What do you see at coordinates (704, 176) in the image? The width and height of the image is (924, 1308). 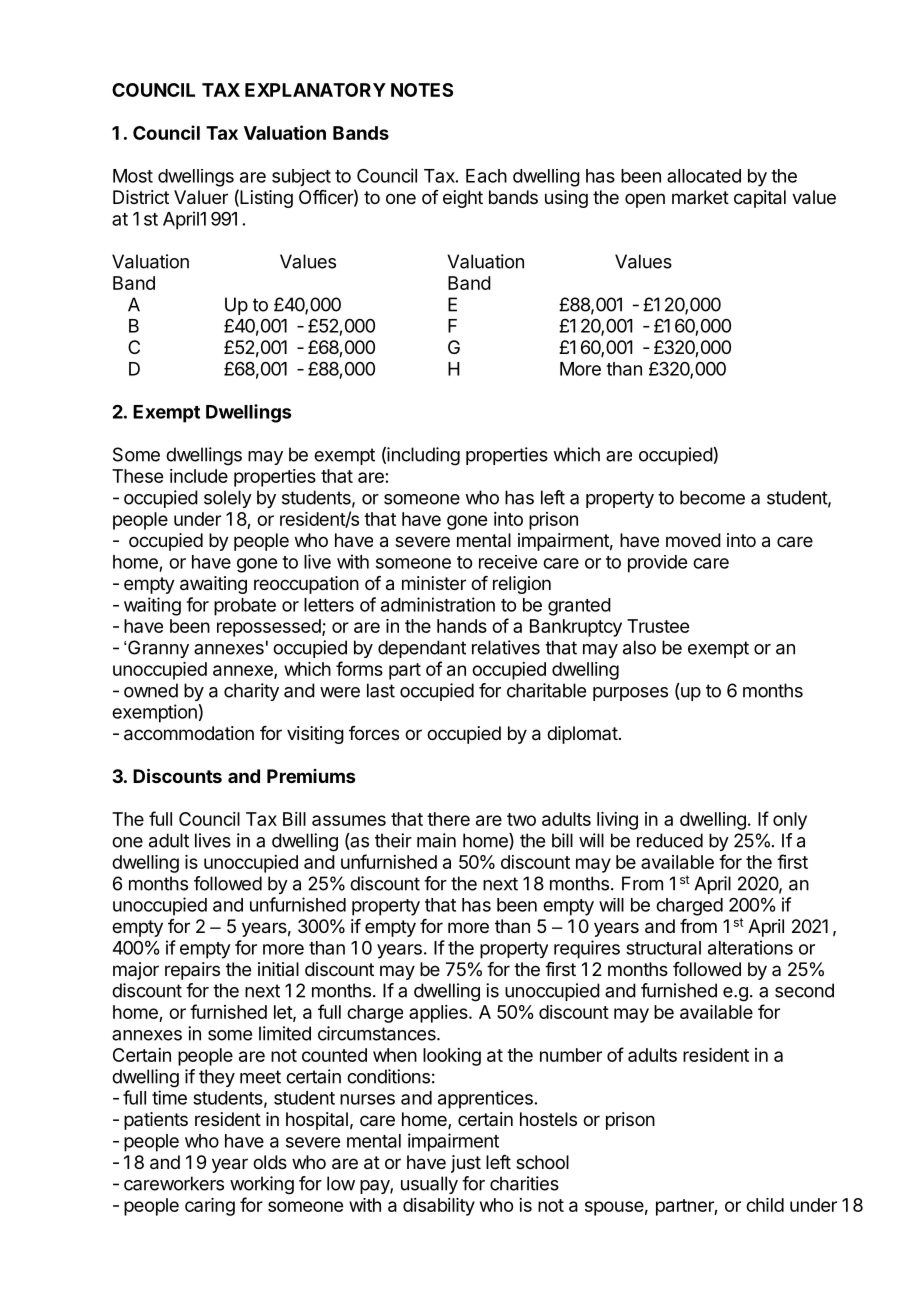 I see `allocated` at bounding box center [704, 176].
